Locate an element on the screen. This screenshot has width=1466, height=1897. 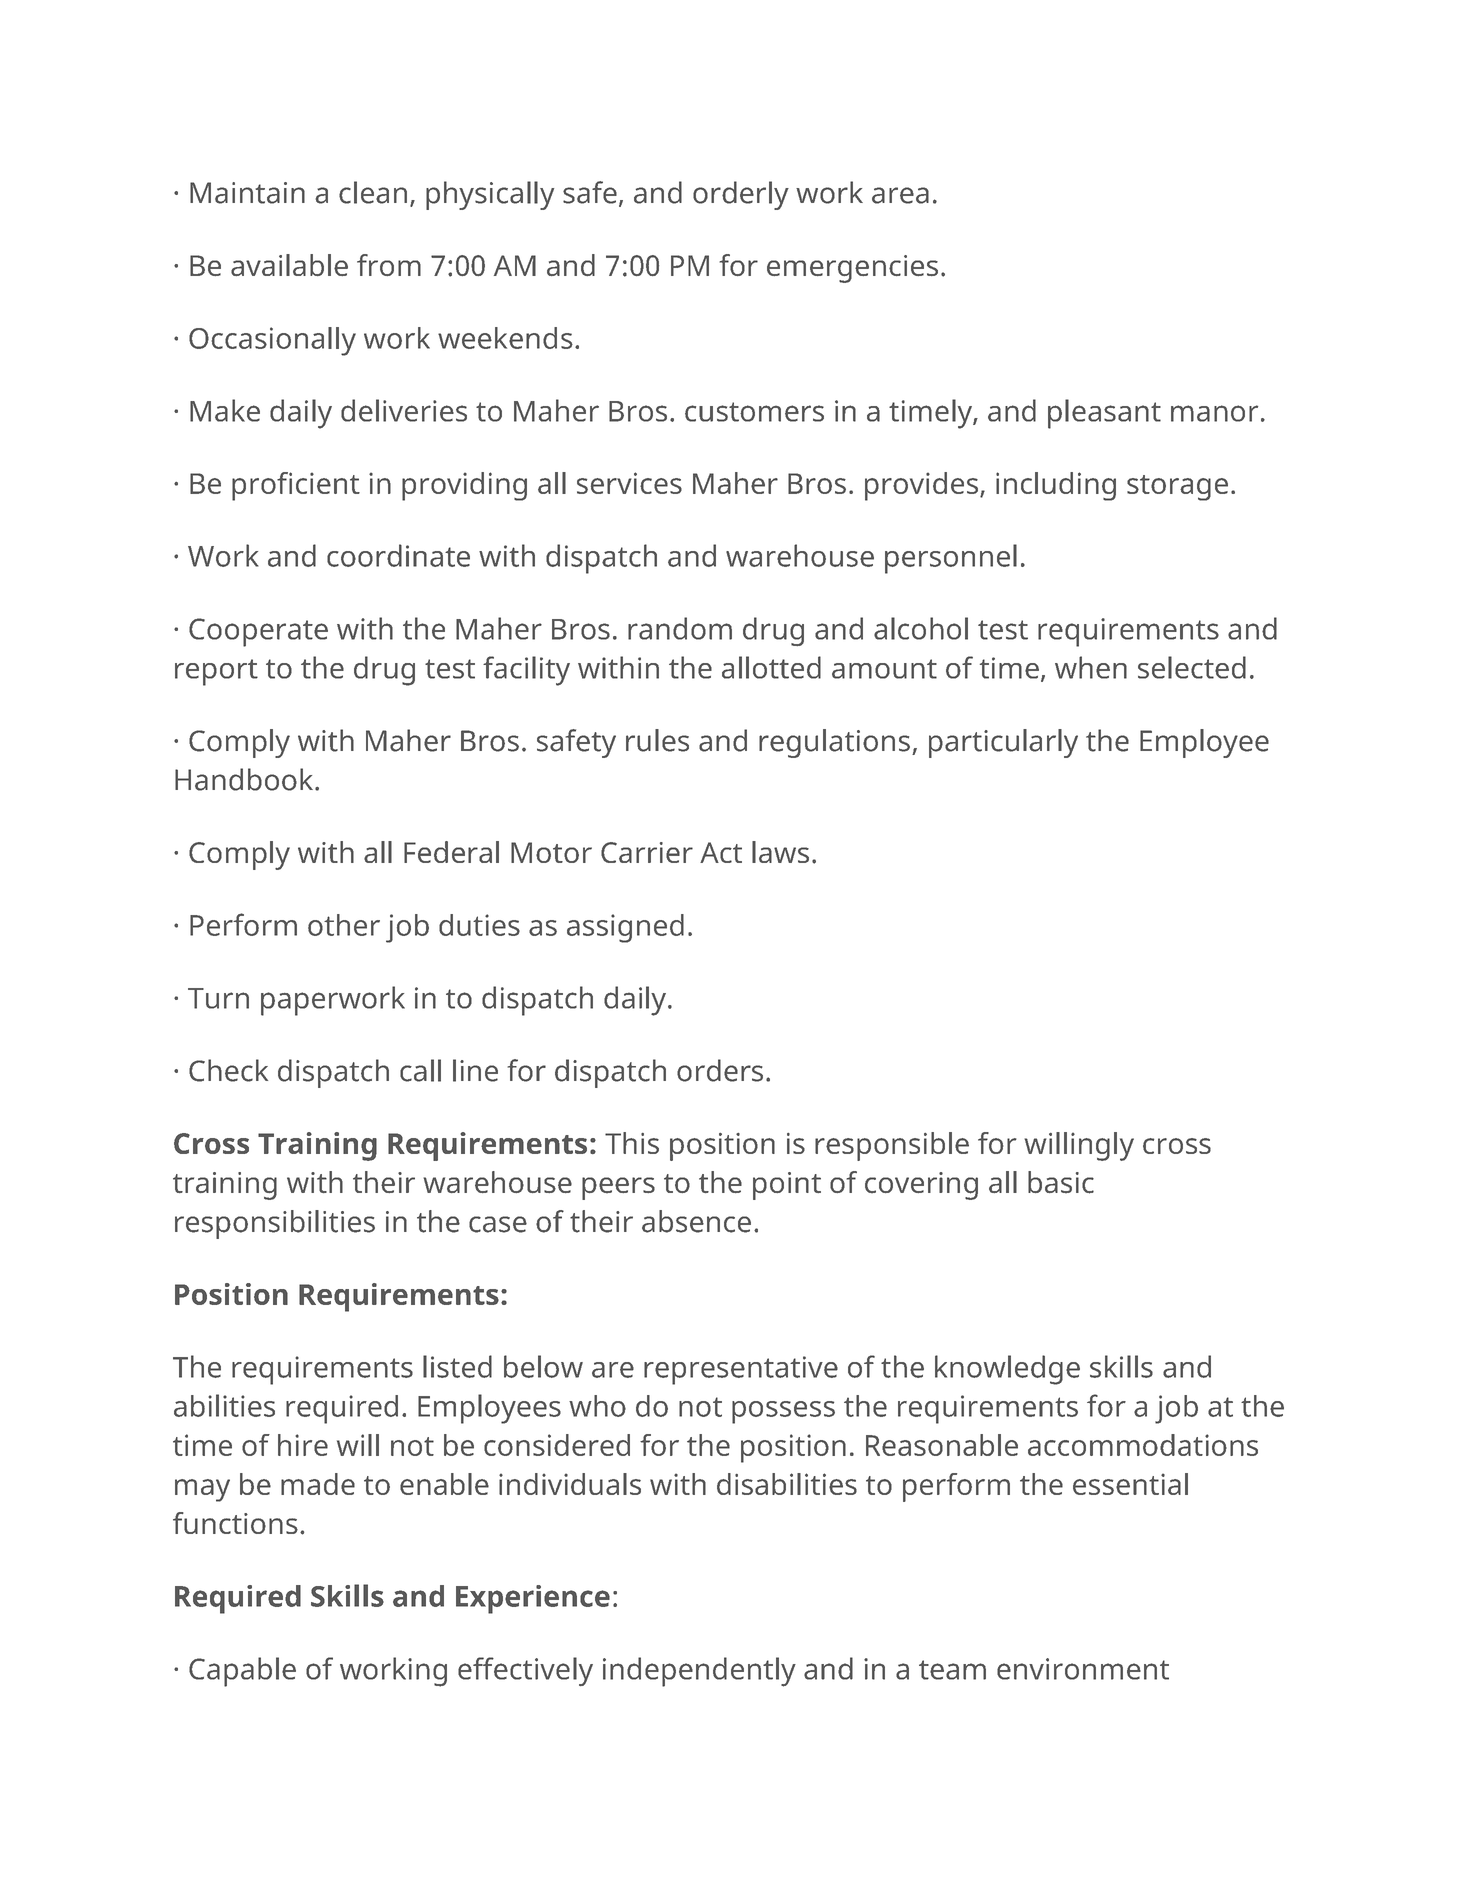
Capable is located at coordinates (242, 1672).
